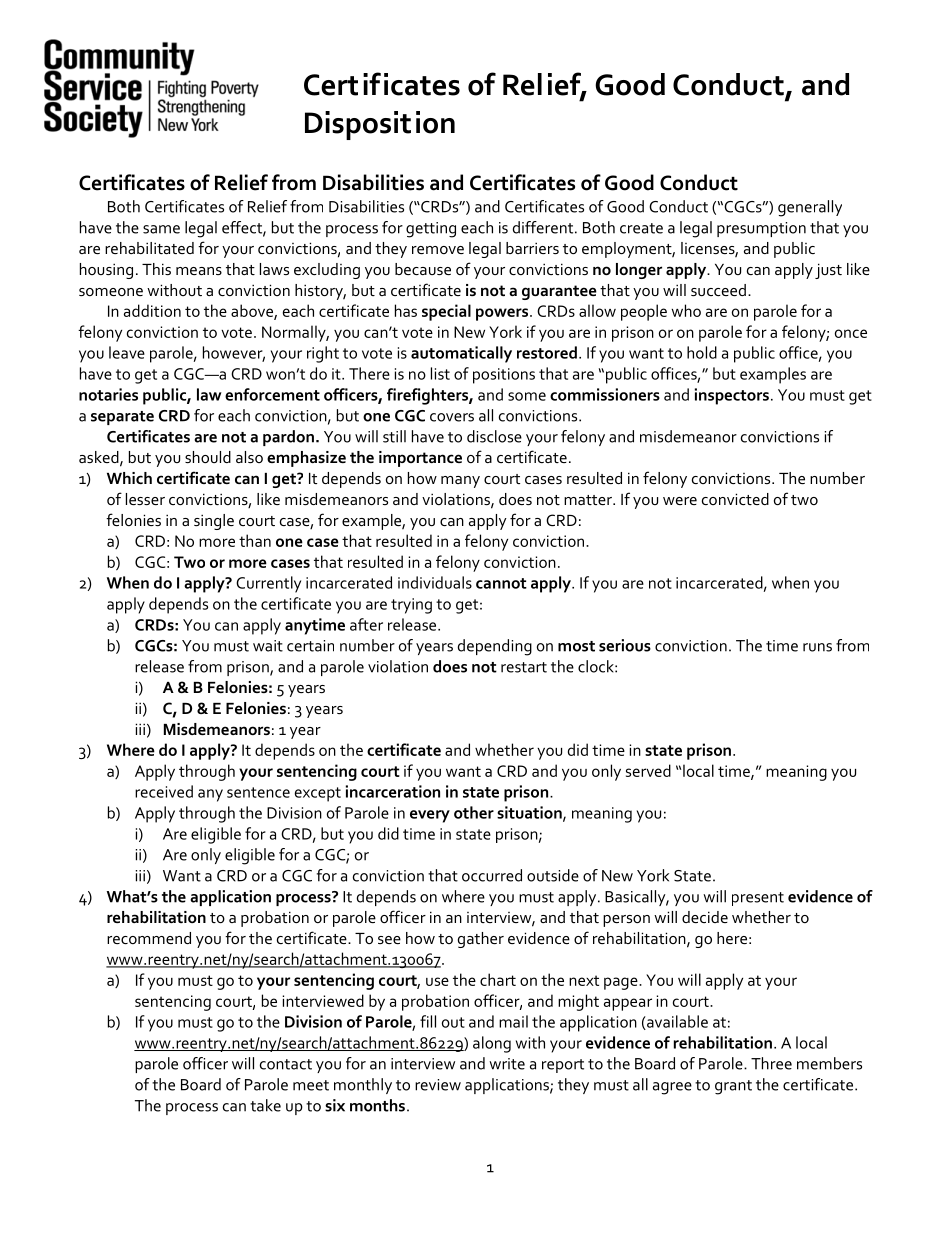 The width and height of the screenshot is (952, 1233). Describe the element at coordinates (504, 376) in the screenshot. I see `positions` at that location.
